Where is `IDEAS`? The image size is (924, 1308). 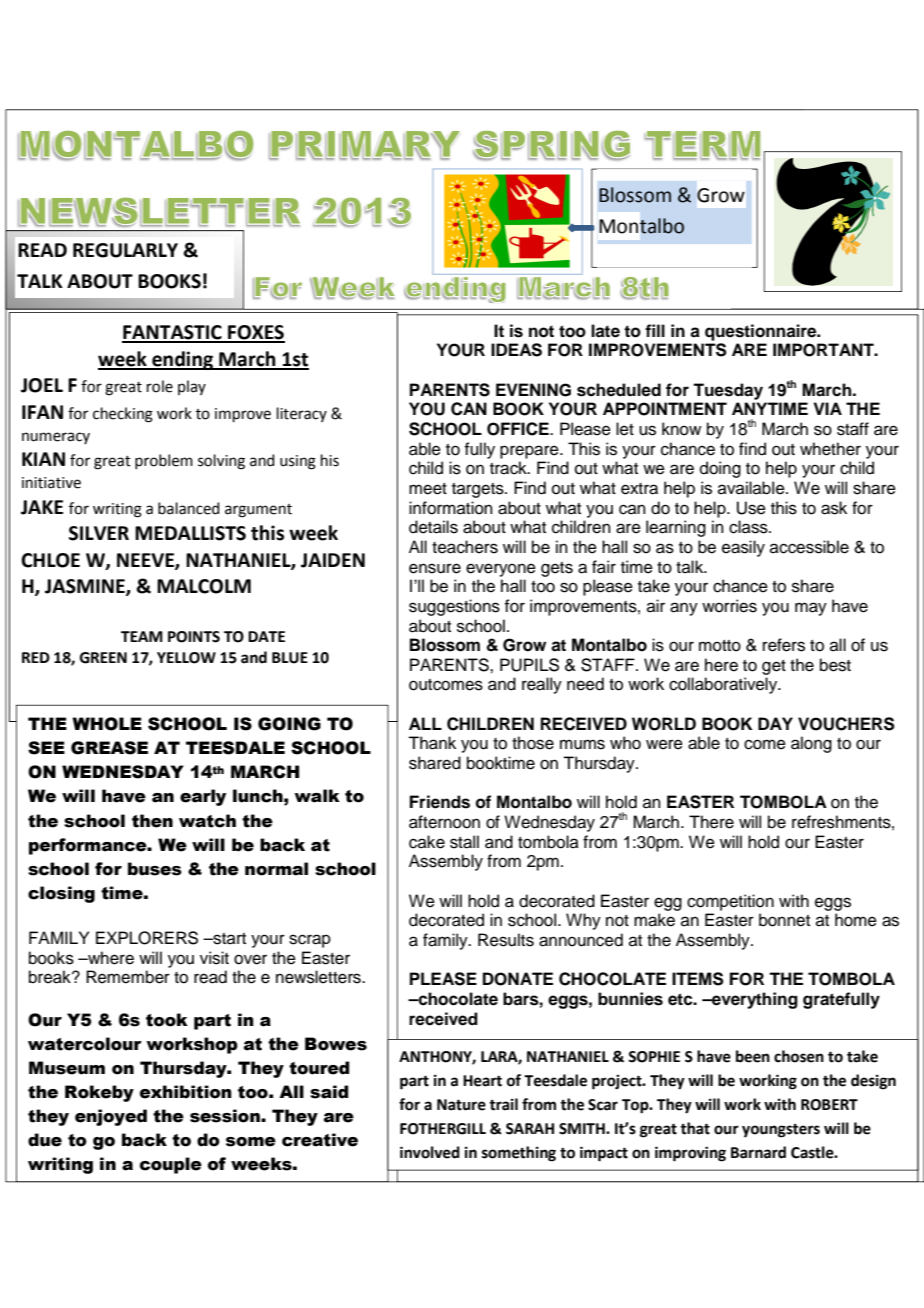
IDEAS is located at coordinates (516, 350).
